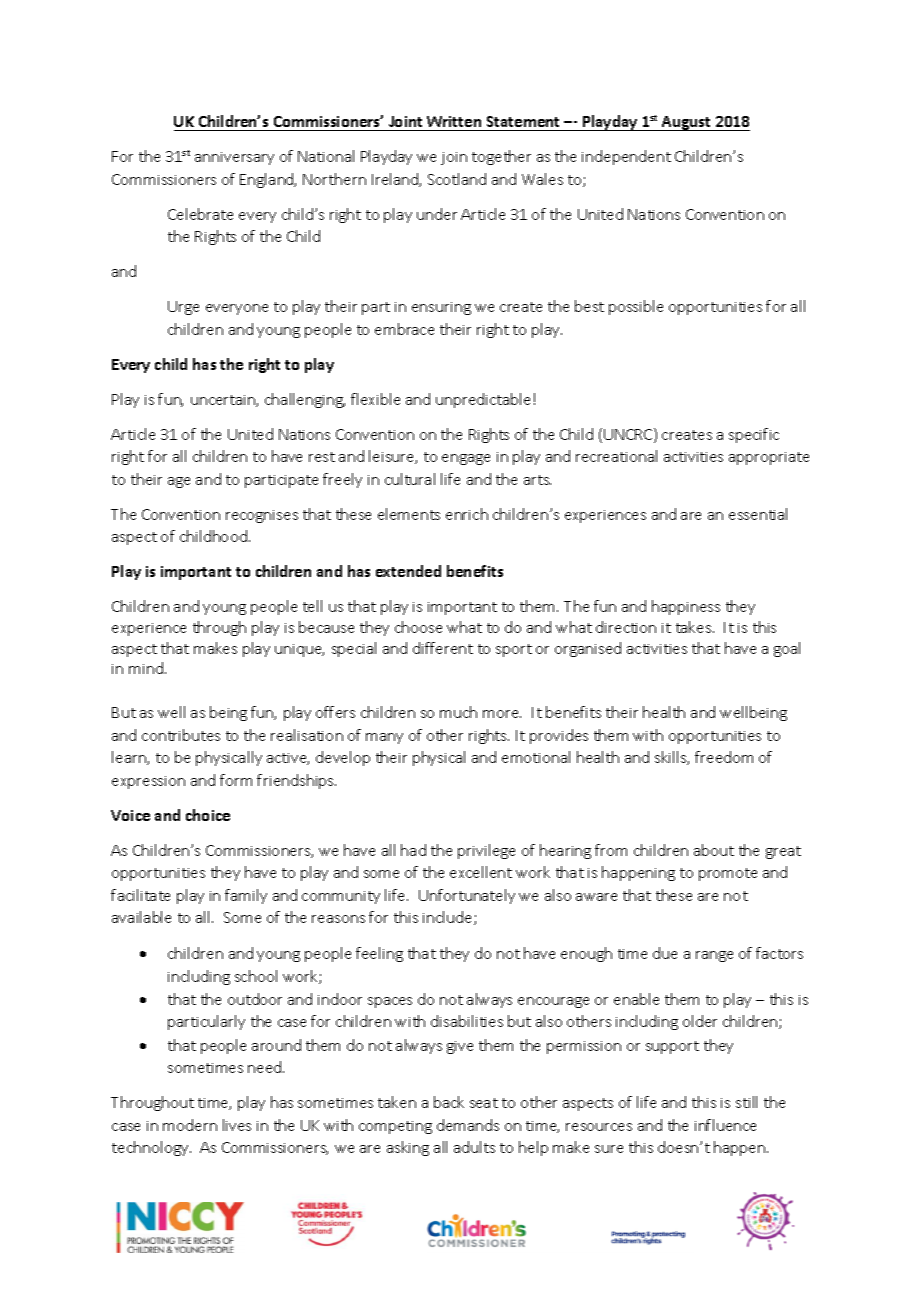  What do you see at coordinates (441, 308) in the document?
I see `ensuring` at bounding box center [441, 308].
